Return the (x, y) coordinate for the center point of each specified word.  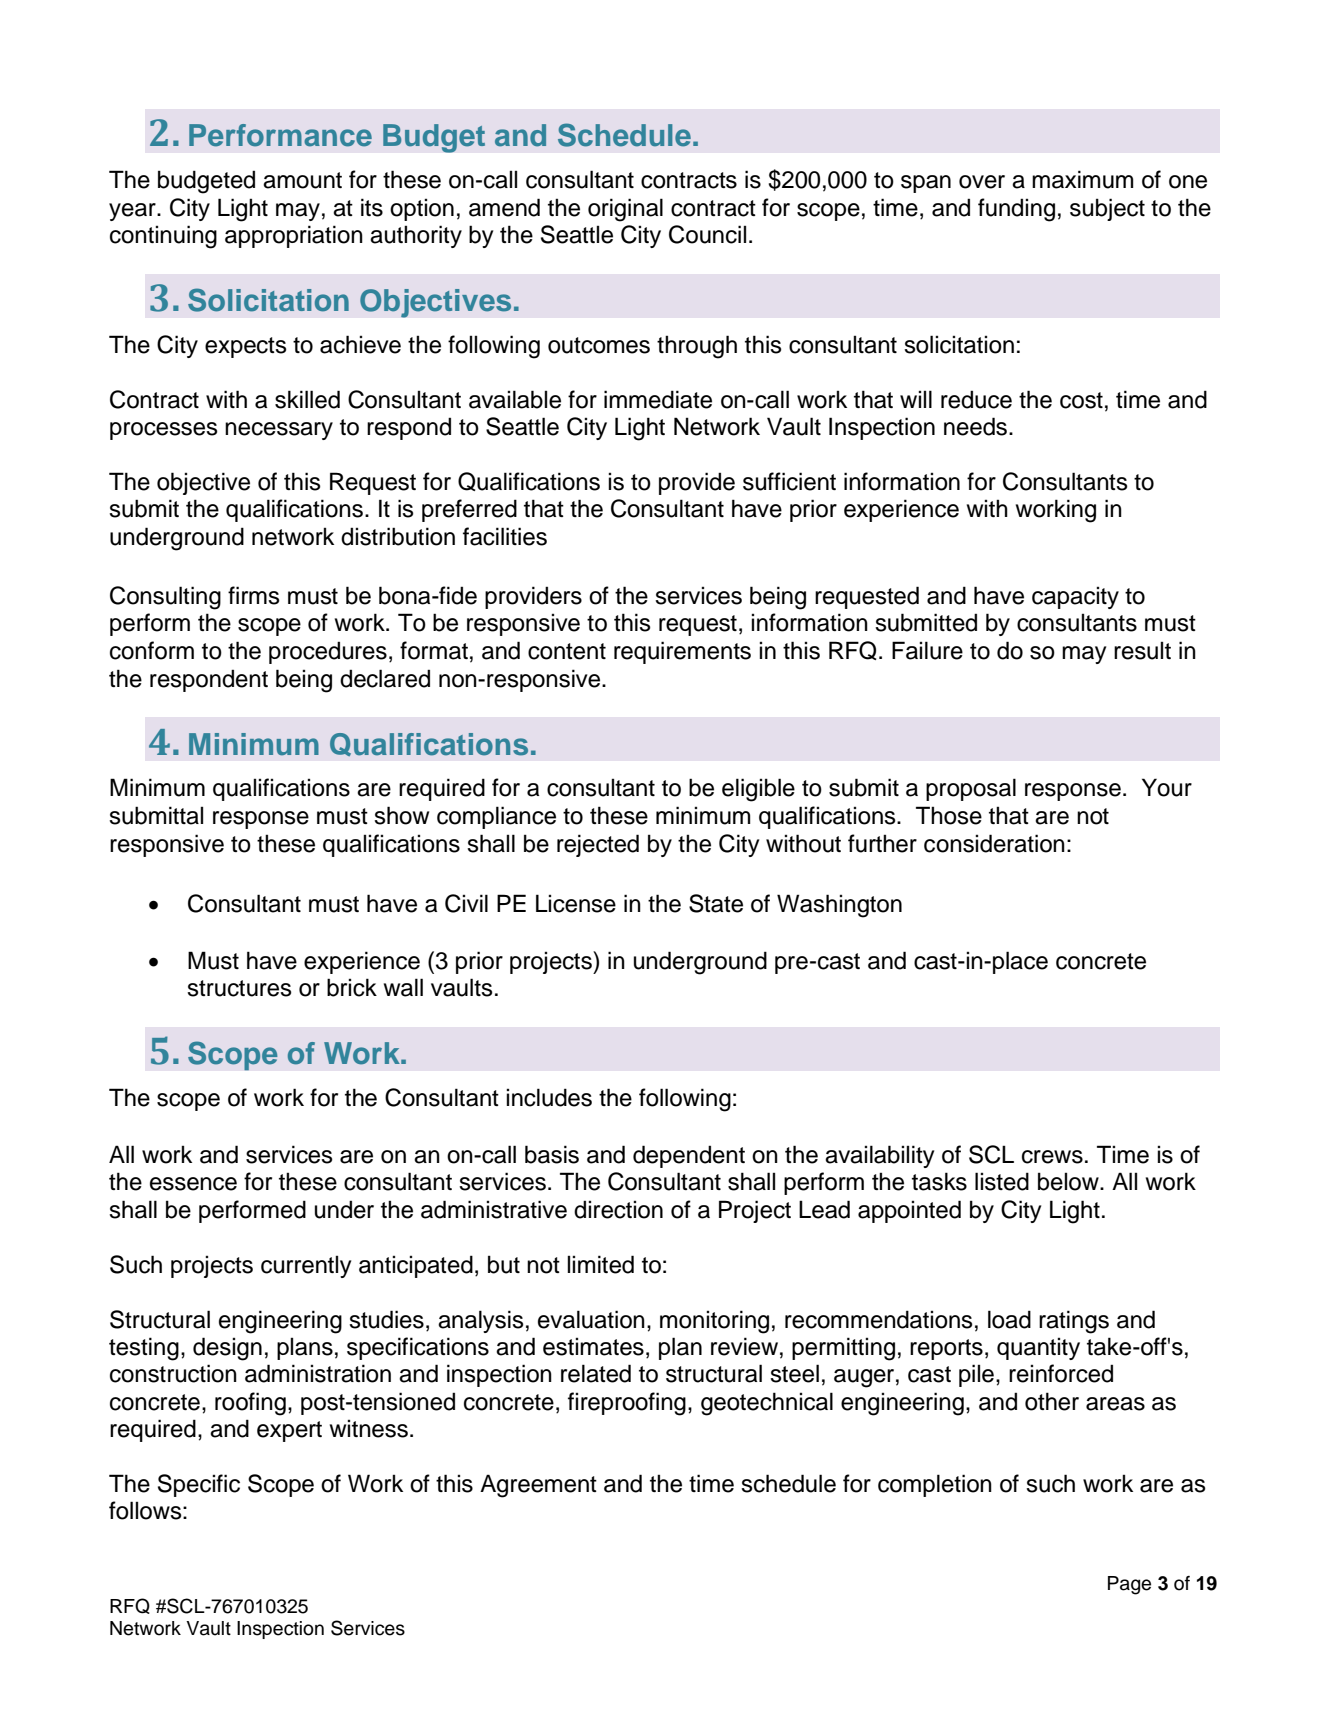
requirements (682, 652)
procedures (328, 652)
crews (1052, 1157)
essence (193, 1184)
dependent (689, 1156)
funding (1016, 210)
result (1142, 650)
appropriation (294, 236)
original (625, 210)
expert (289, 1431)
